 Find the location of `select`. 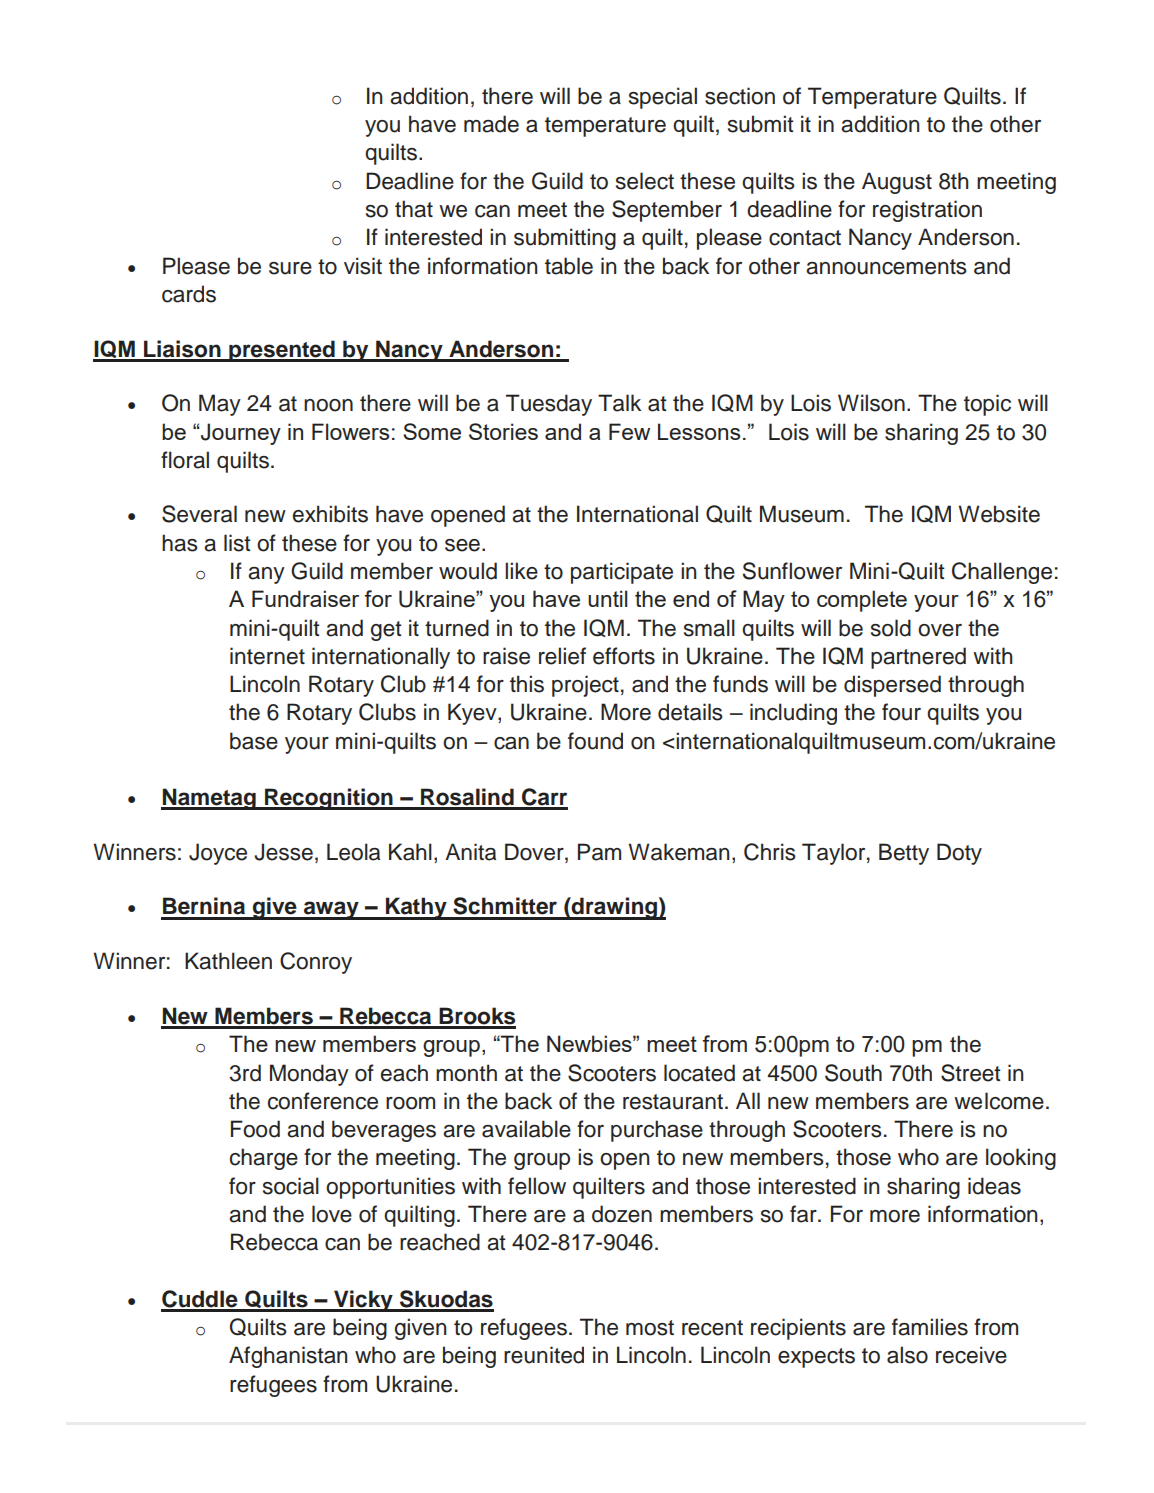

select is located at coordinates (645, 181).
